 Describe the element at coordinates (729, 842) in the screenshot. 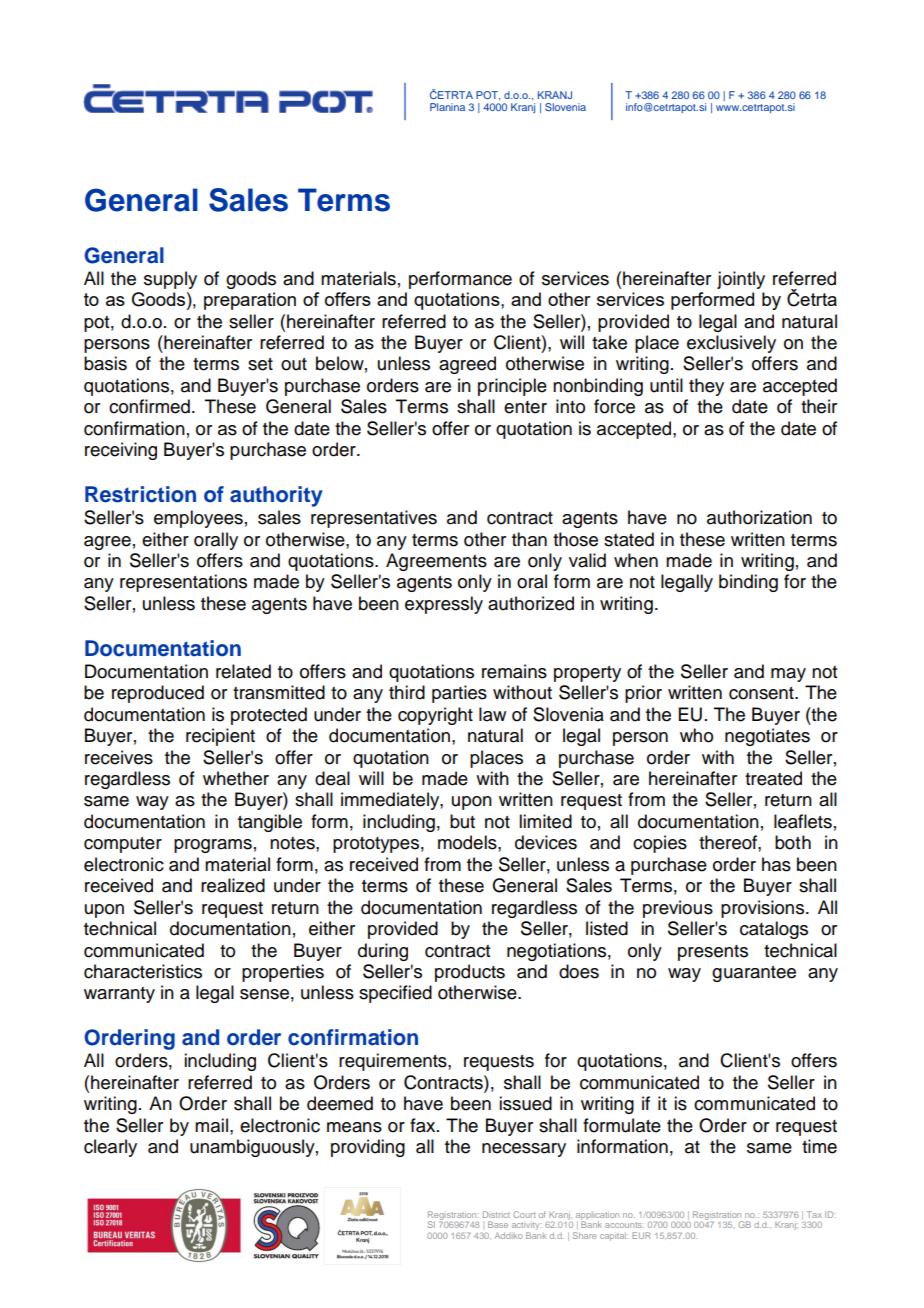

I see `thereof` at that location.
